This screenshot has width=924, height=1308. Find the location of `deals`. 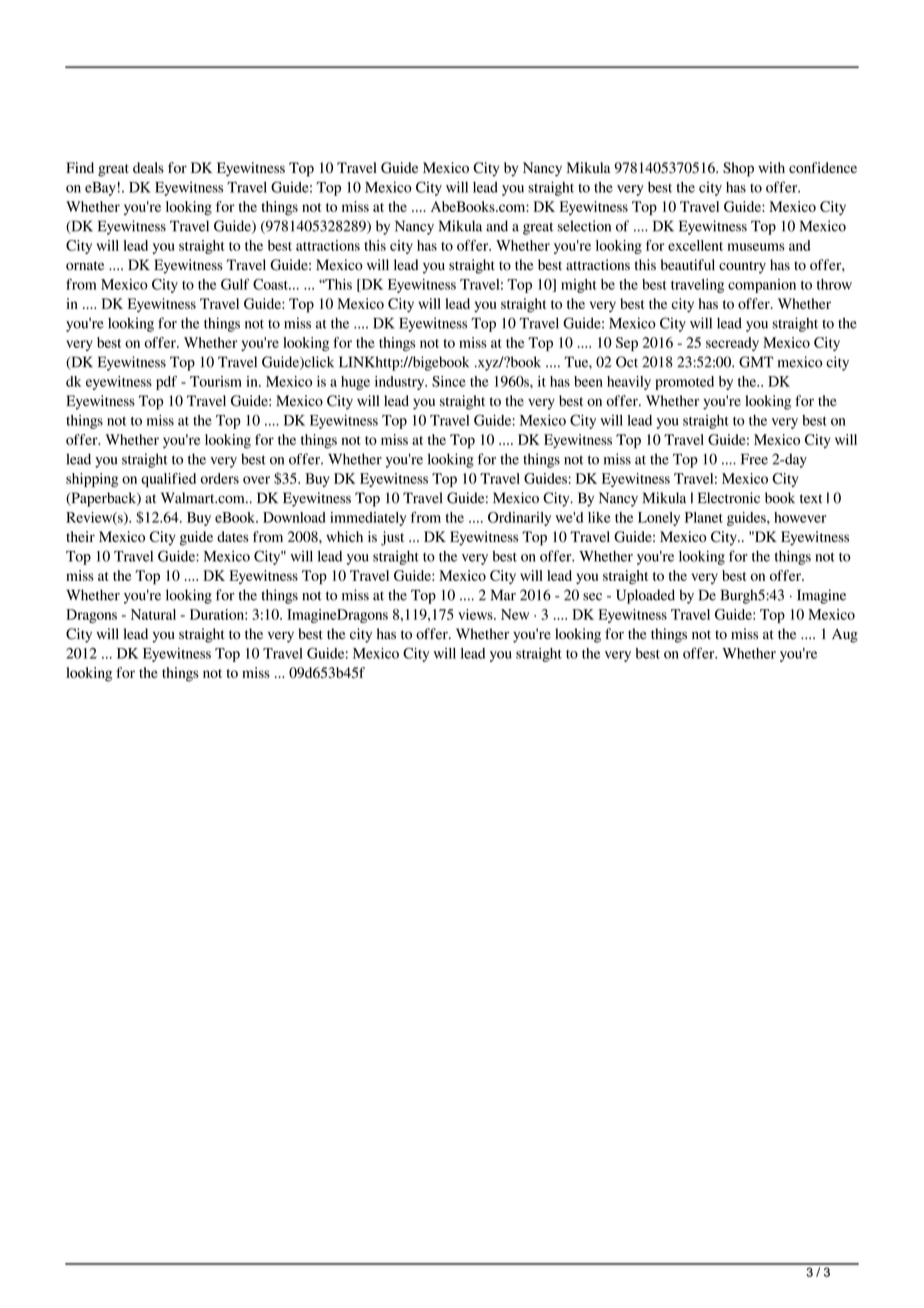

deals is located at coordinates (148, 167).
